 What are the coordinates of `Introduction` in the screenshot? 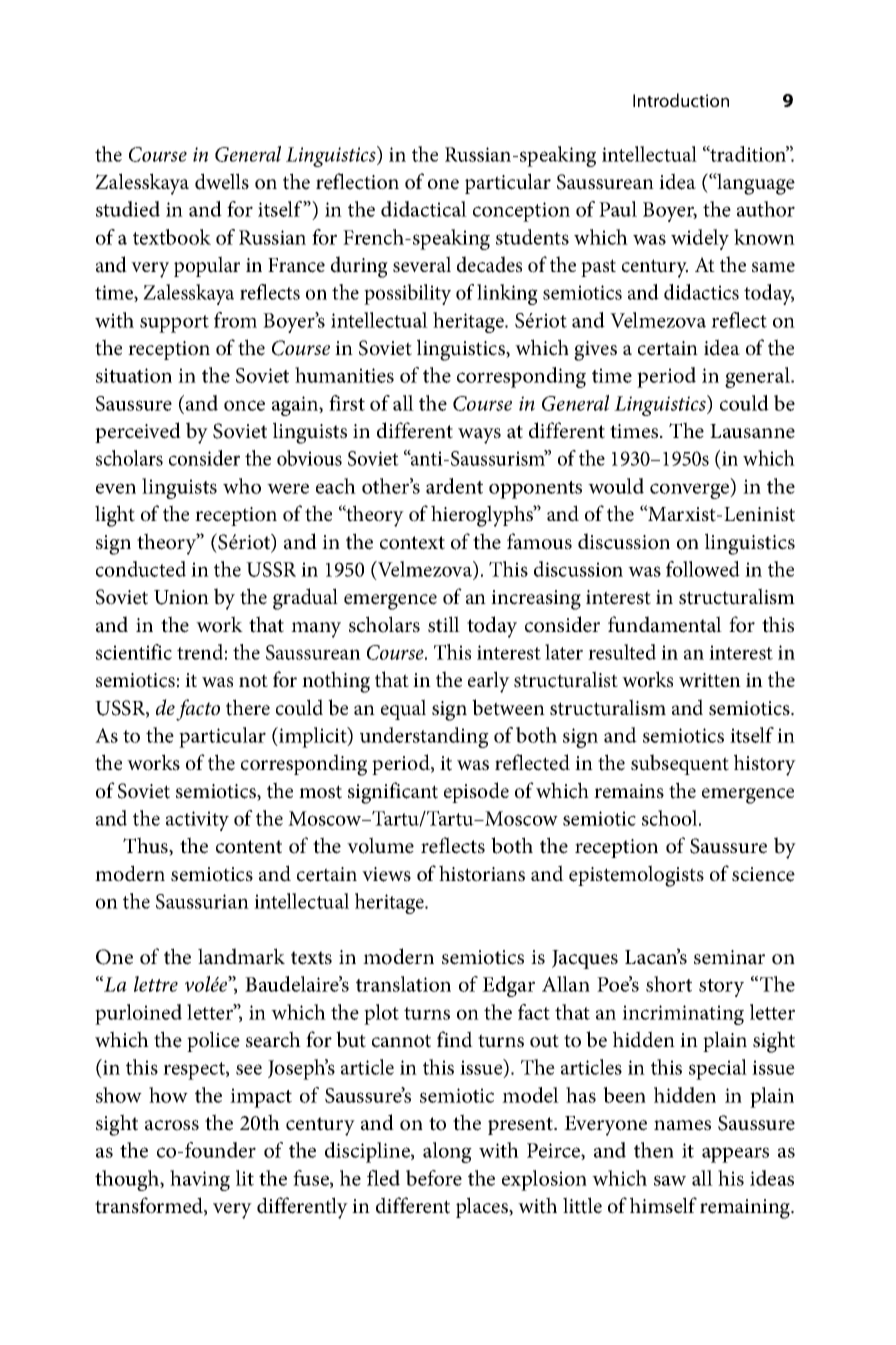 It's located at (681, 100).
